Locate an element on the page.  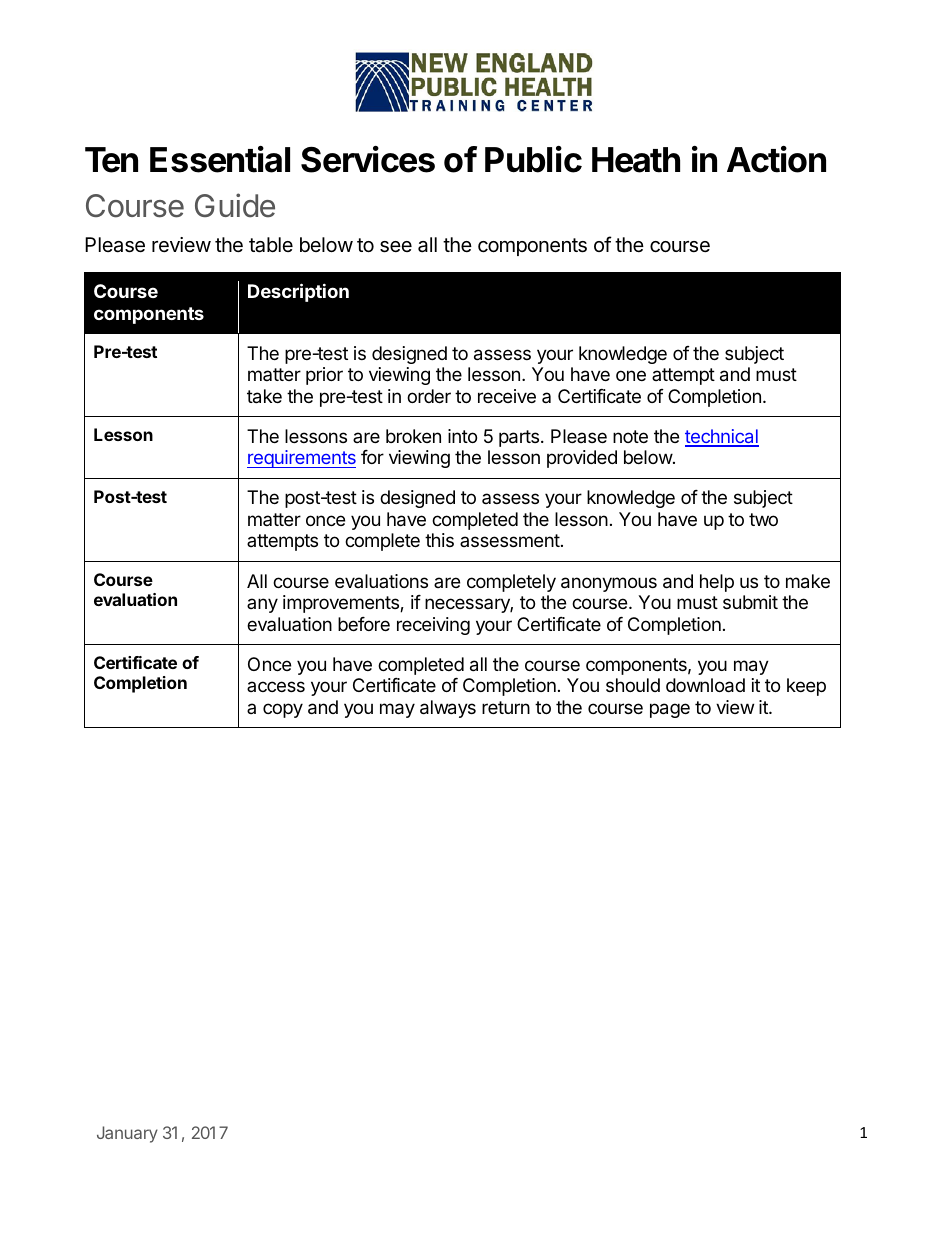
always is located at coordinates (448, 709).
